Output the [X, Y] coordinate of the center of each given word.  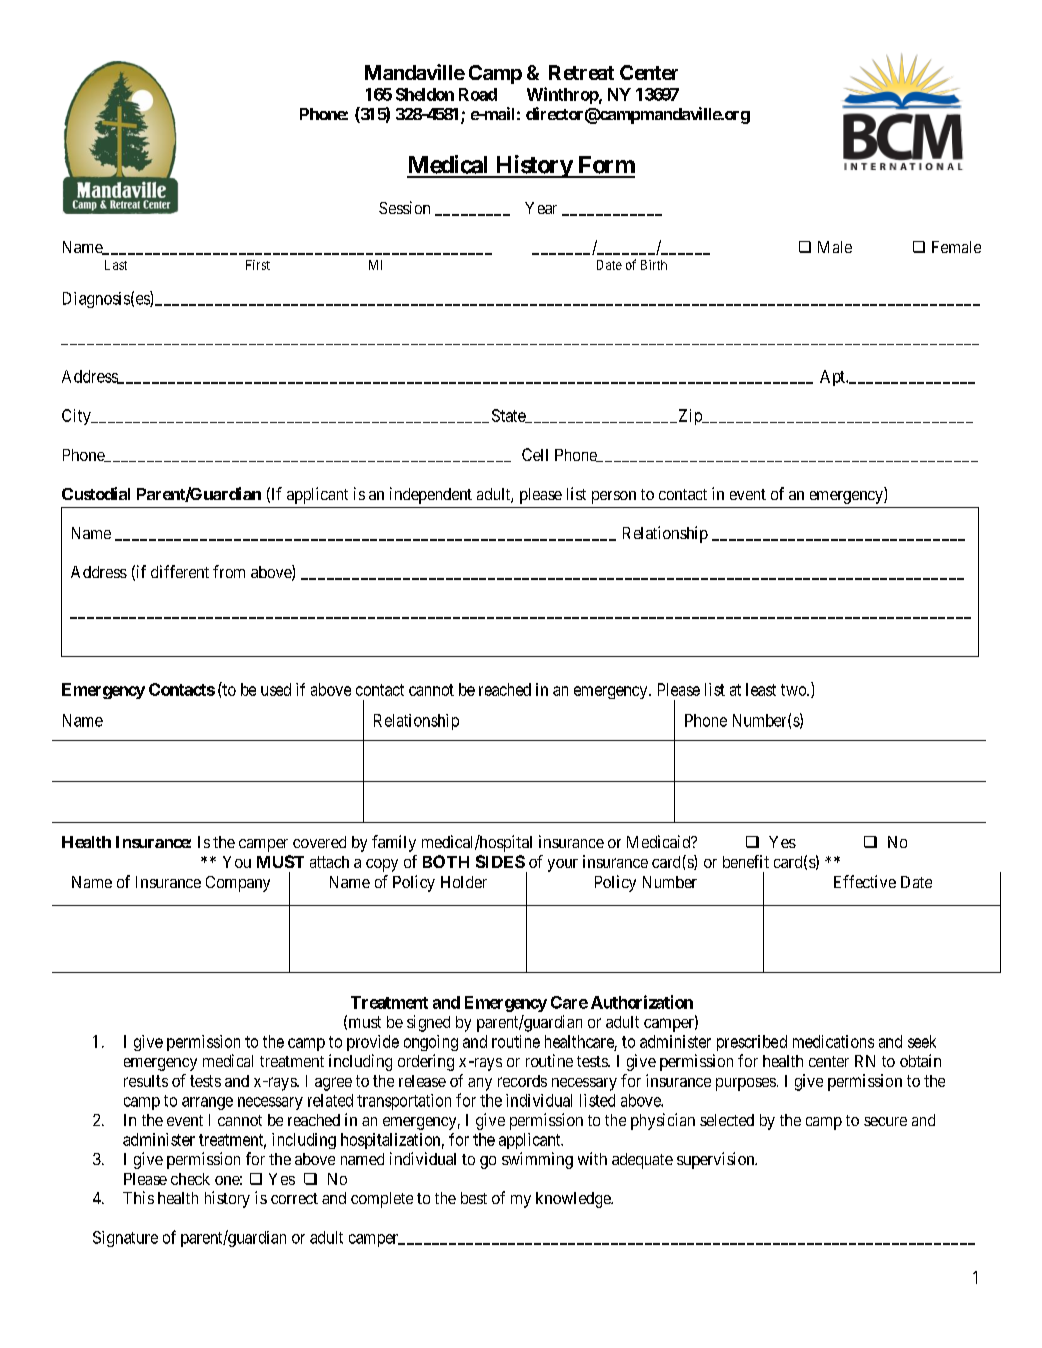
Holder [464, 882]
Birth [654, 265]
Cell [535, 454]
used [276, 689]
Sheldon [425, 94]
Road [478, 94]
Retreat [581, 72]
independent [431, 495]
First [258, 265]
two [794, 690]
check [190, 1179]
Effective [865, 881]
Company [238, 884]
